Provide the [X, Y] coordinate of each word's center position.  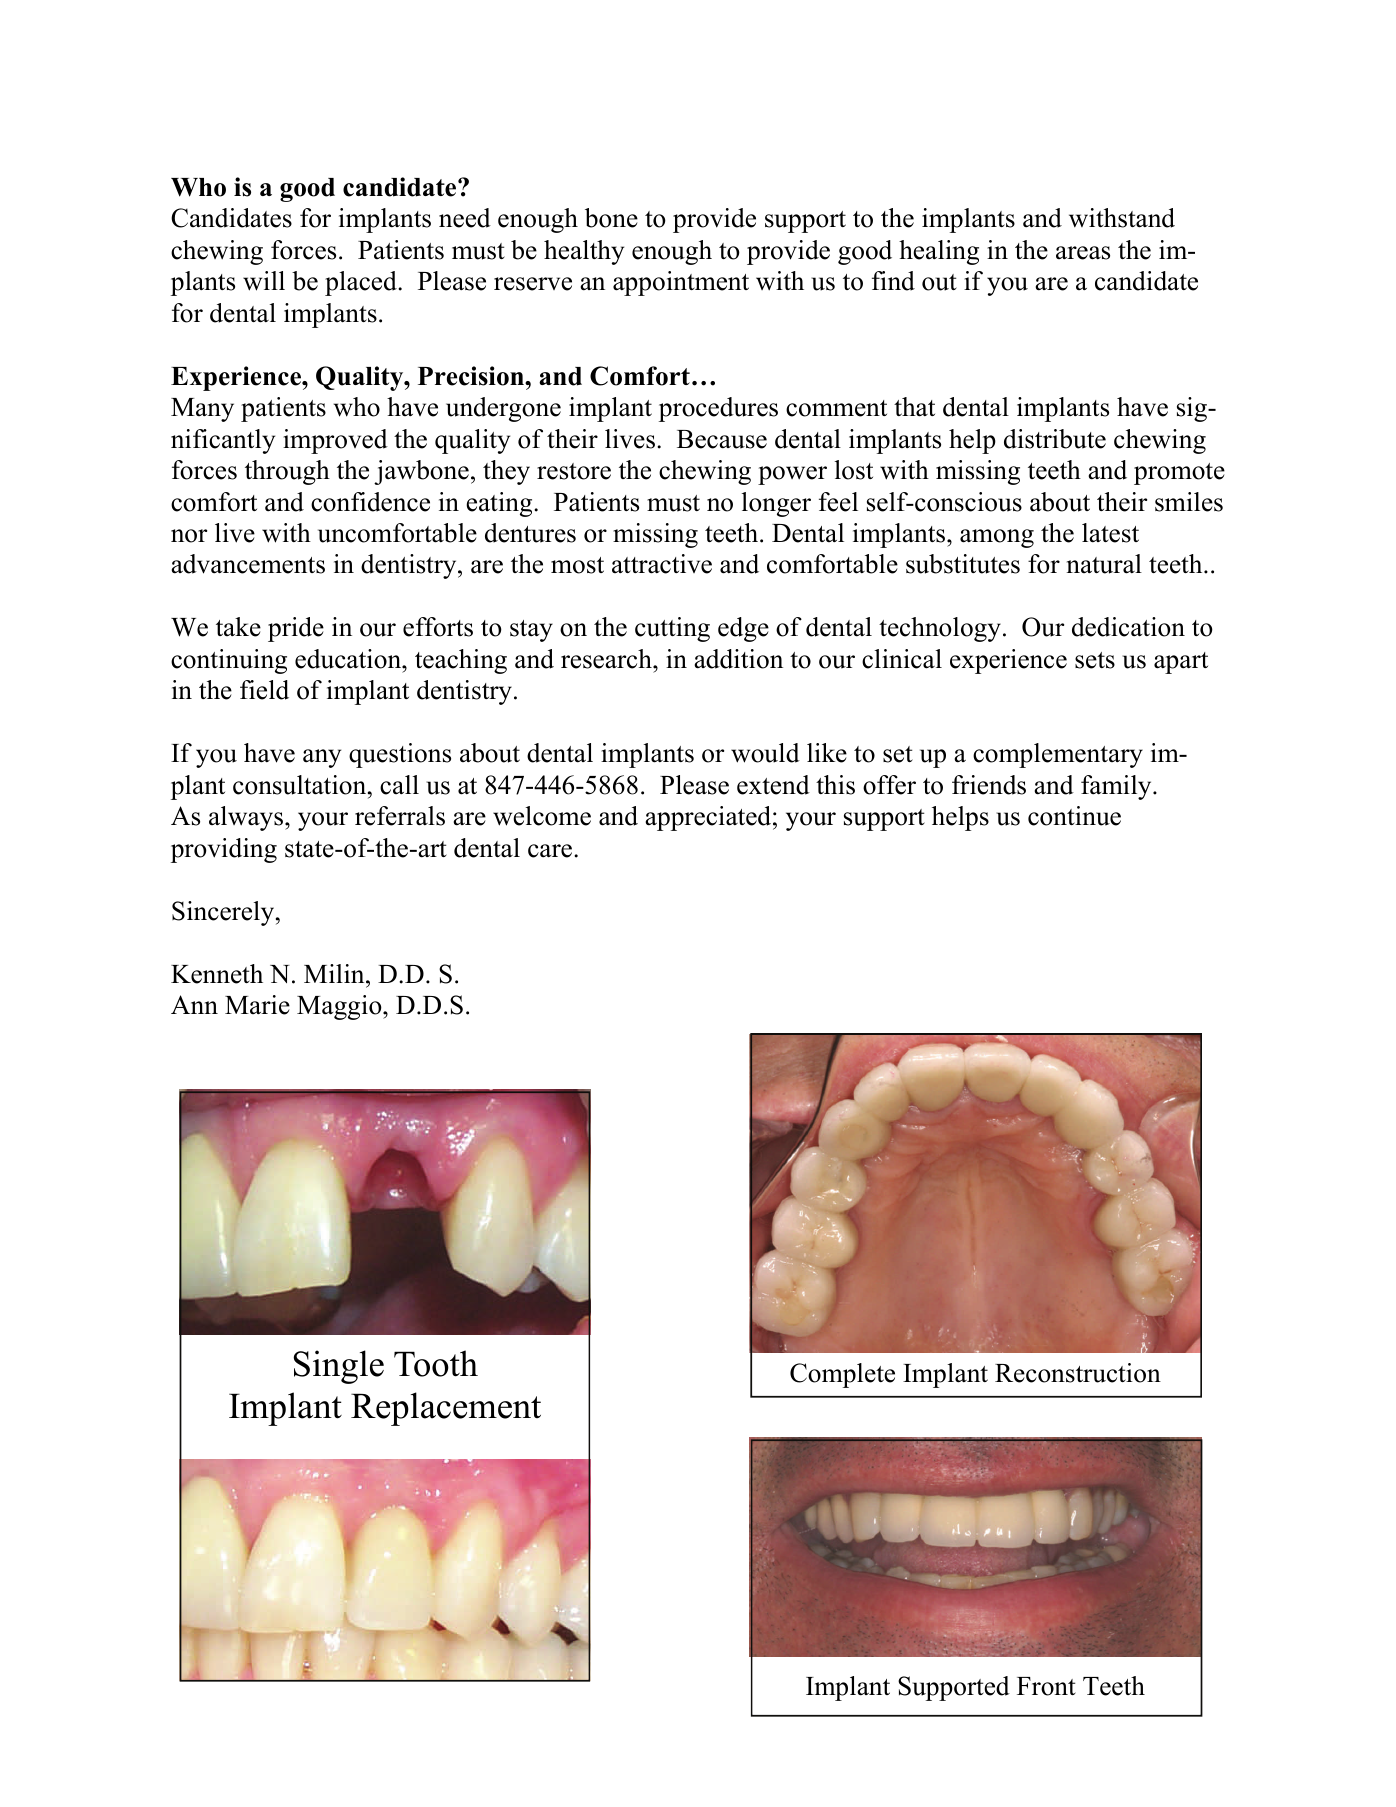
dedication [1128, 627]
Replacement [446, 1409]
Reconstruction [1078, 1373]
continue [1074, 816]
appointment [681, 283]
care [551, 851]
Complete [842, 1375]
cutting [672, 629]
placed [362, 283]
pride [296, 629]
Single [338, 1367]
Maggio [340, 1007]
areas [1083, 253]
